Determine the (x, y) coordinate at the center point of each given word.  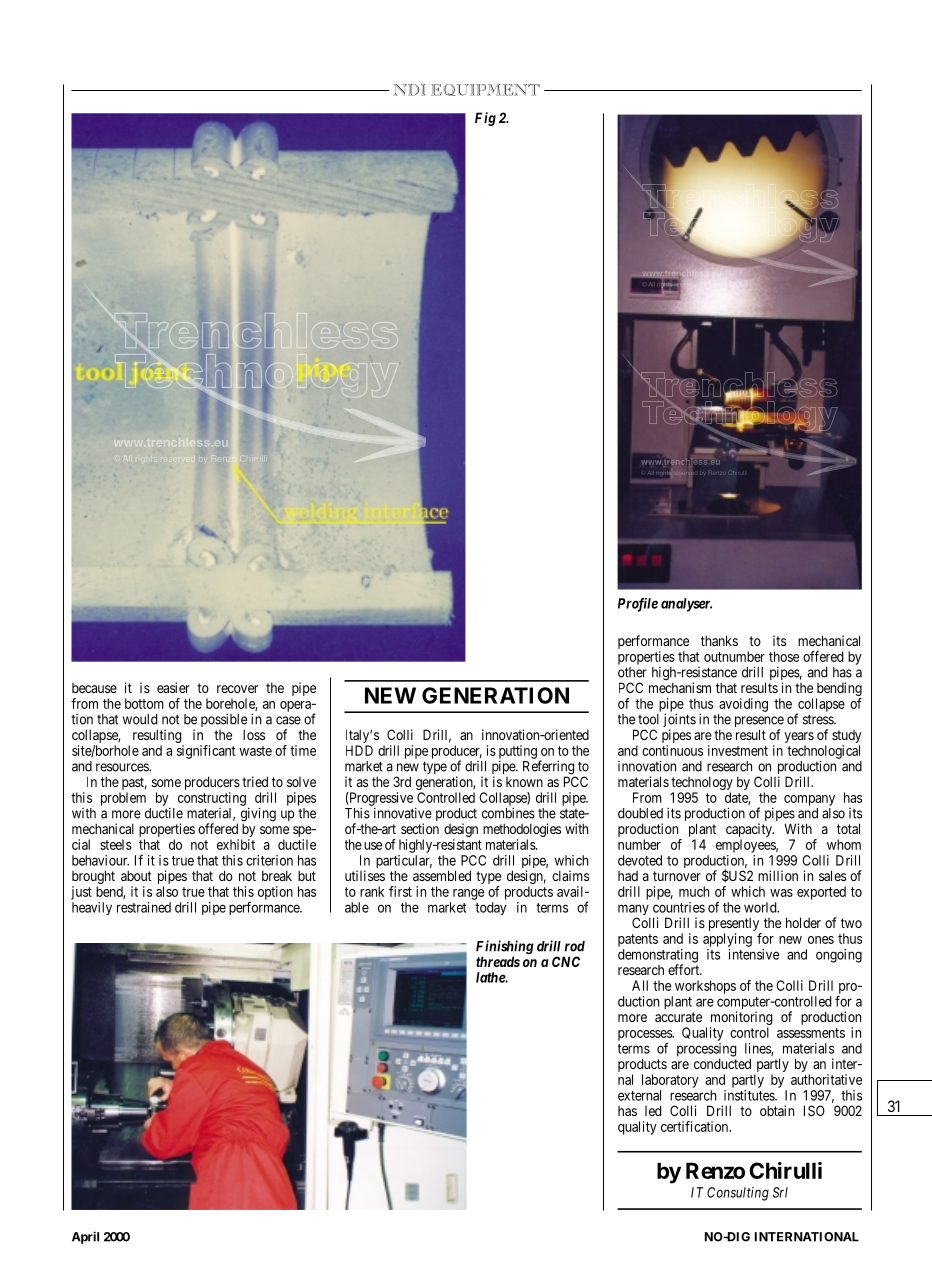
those (784, 656)
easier (173, 687)
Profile (638, 605)
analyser (686, 605)
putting (518, 753)
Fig (485, 119)
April (85, 1237)
